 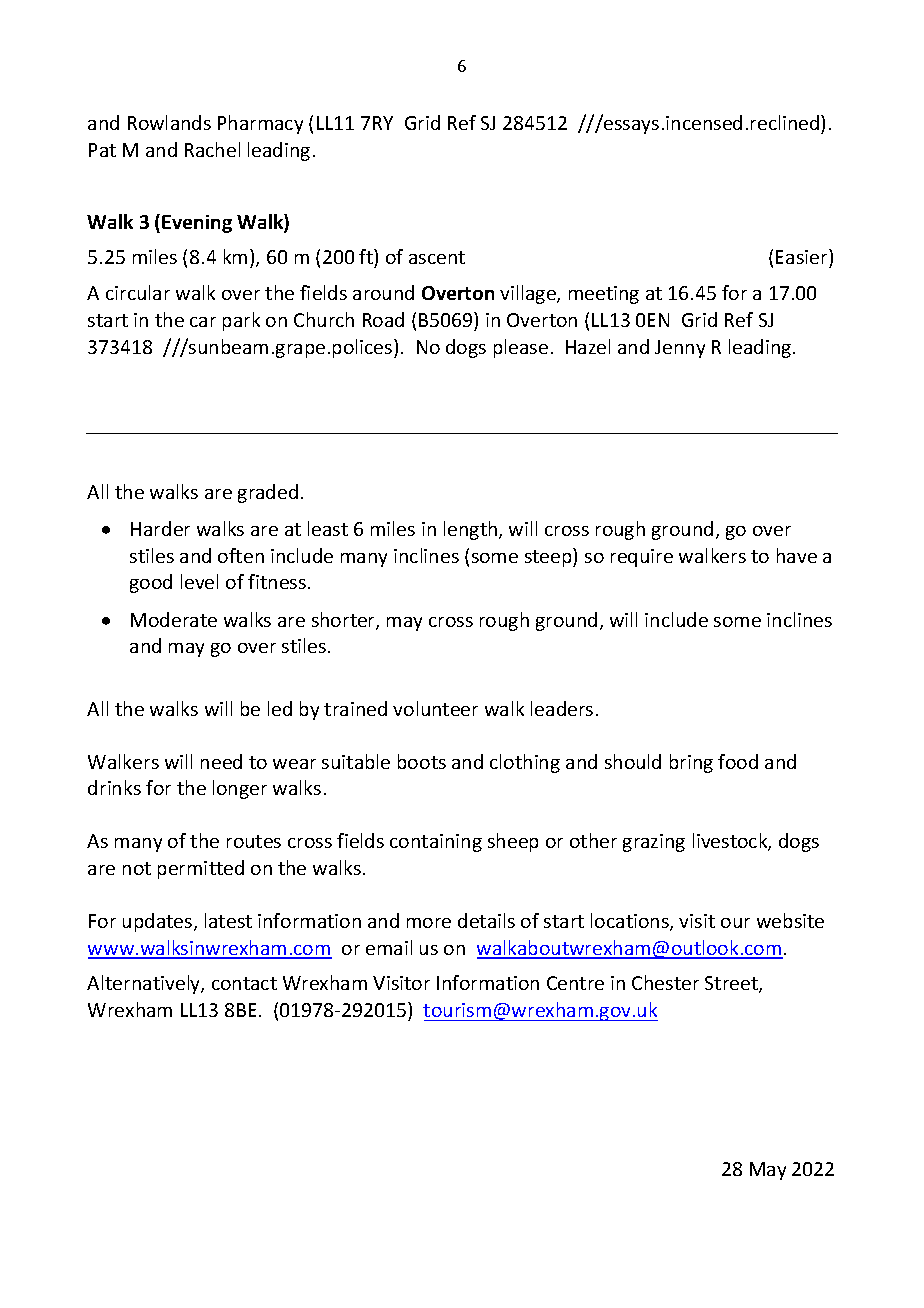 What do you see at coordinates (159, 922) in the document?
I see `updates` at bounding box center [159, 922].
